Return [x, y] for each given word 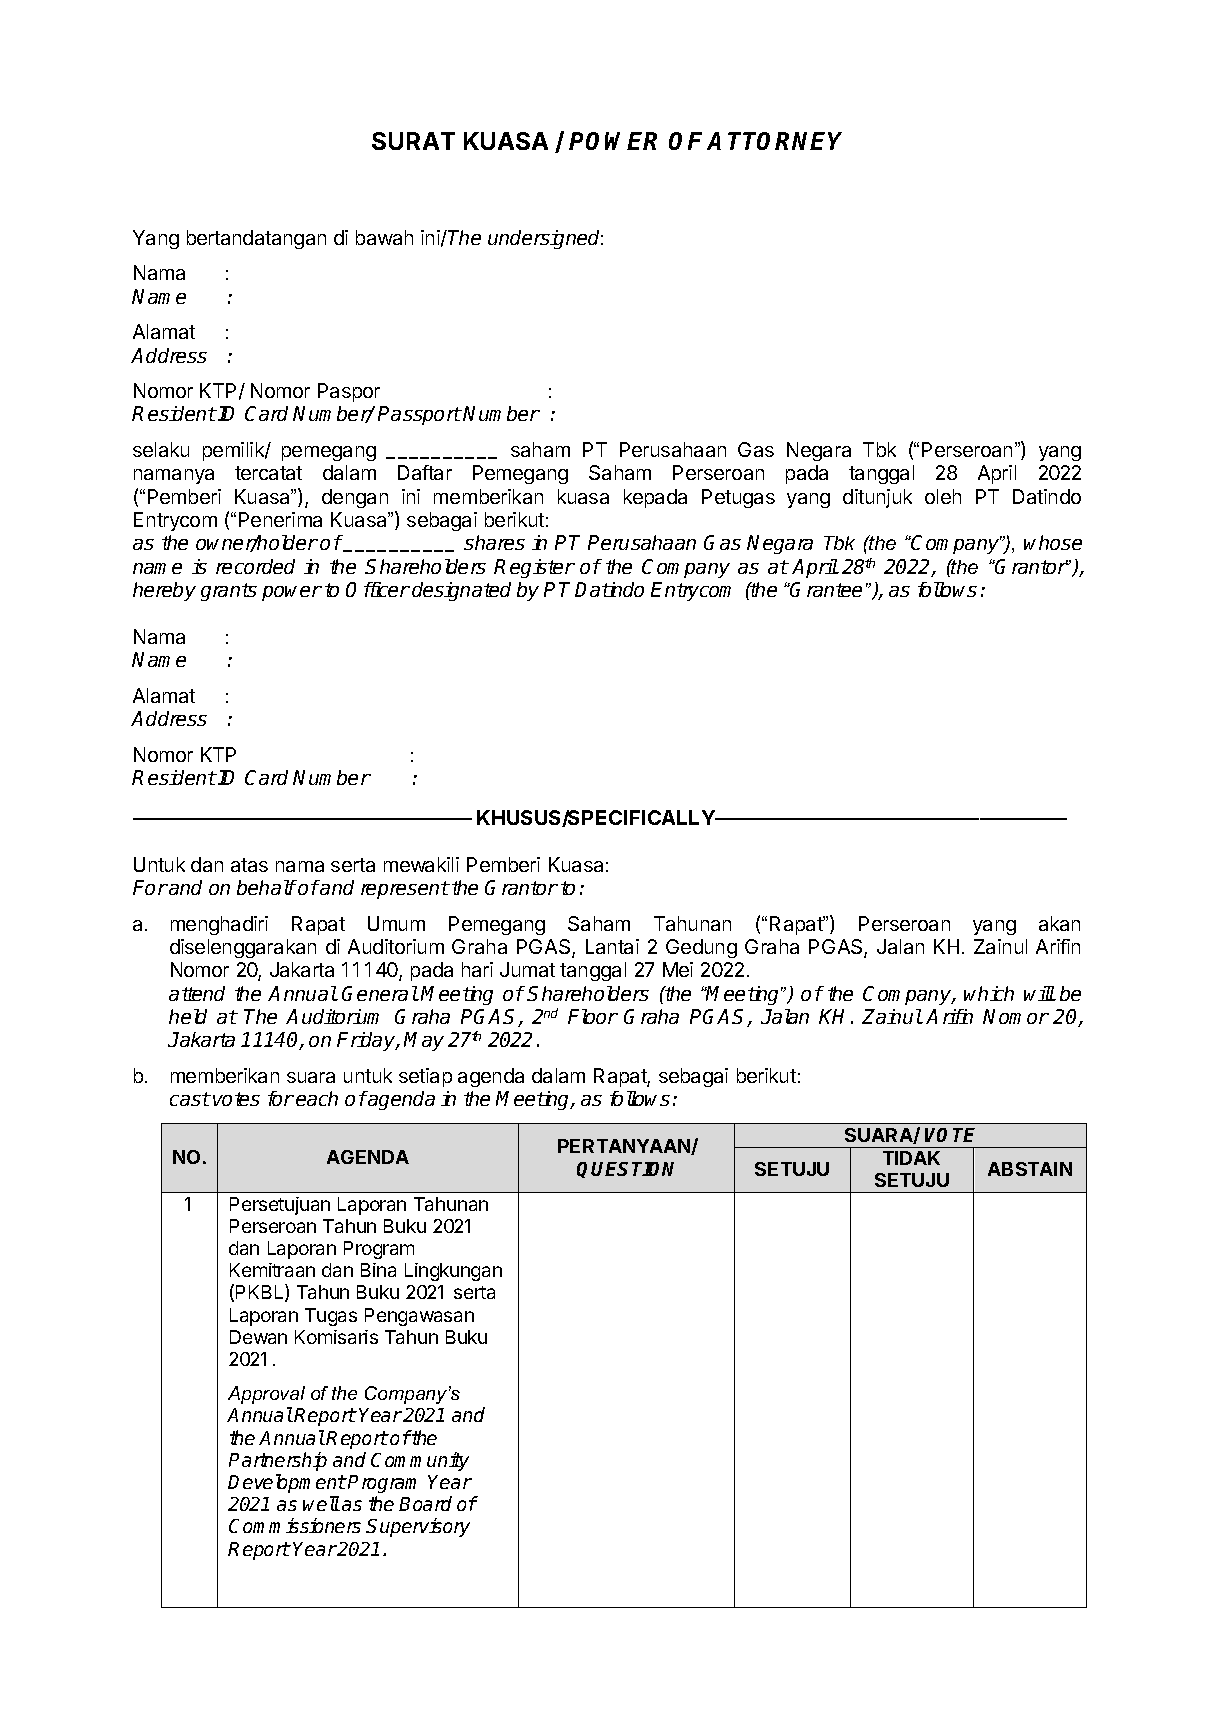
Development [287, 1483]
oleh [943, 496]
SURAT [413, 141]
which [989, 993]
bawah [384, 237]
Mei [678, 969]
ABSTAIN [1030, 1169]
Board [425, 1503]
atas [249, 865]
